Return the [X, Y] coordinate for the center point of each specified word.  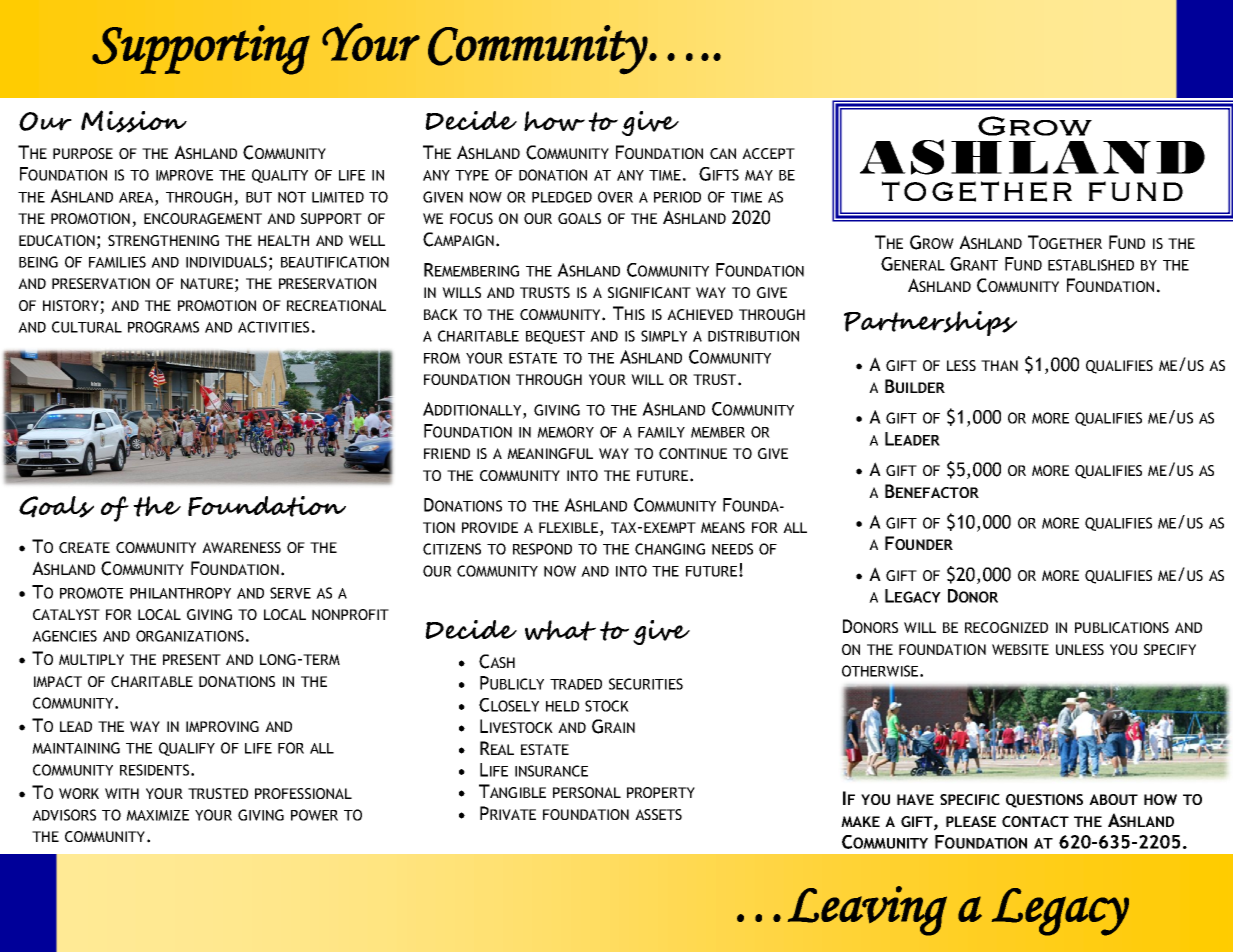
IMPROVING [222, 726]
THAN [999, 365]
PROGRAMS [163, 327]
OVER [615, 197]
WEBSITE [1020, 649]
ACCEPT [768, 153]
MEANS [723, 527]
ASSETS [658, 814]
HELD [562, 706]
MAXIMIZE [157, 815]
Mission [134, 121]
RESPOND [542, 549]
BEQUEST [555, 337]
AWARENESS [241, 547]
